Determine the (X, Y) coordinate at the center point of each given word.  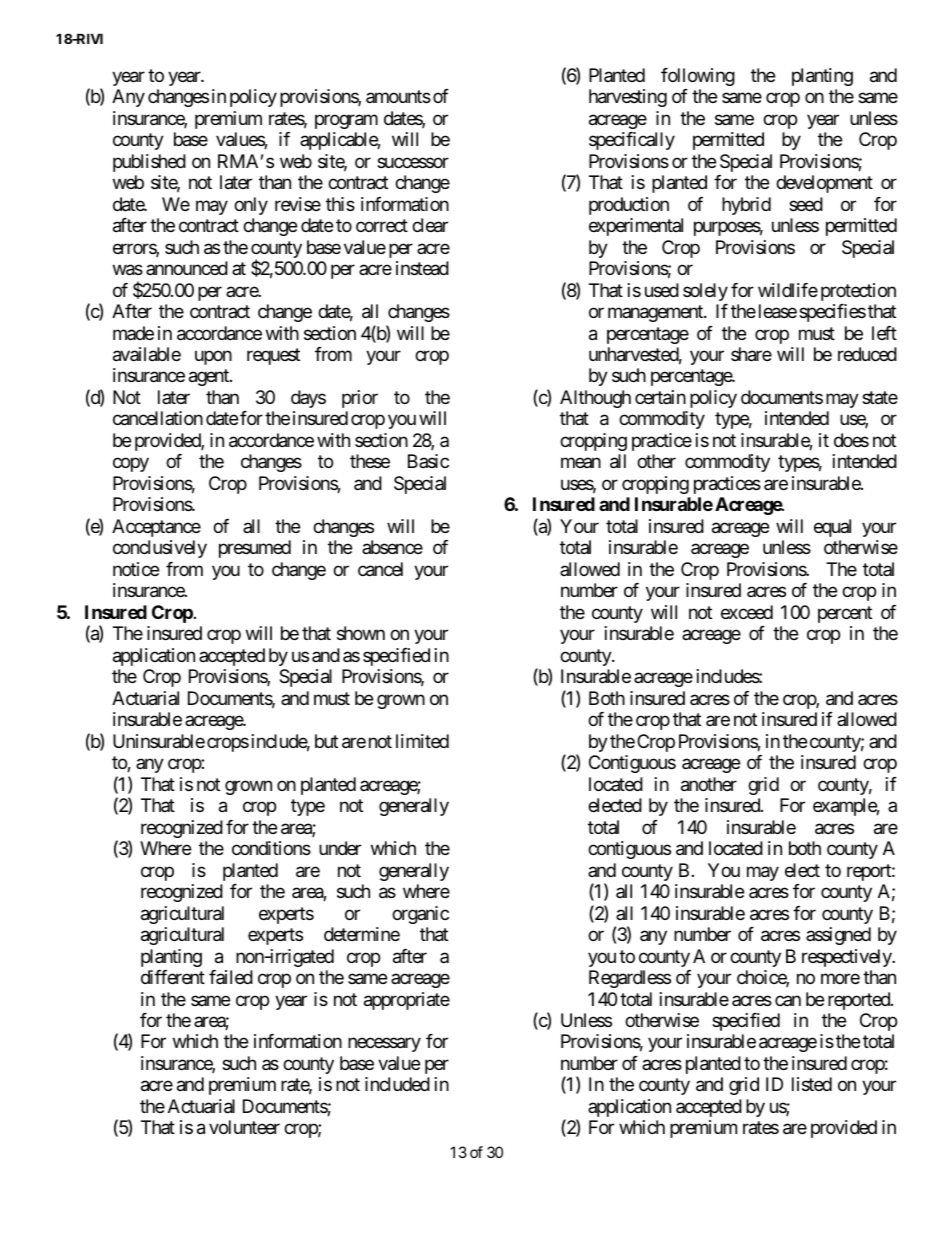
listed (812, 1084)
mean (581, 463)
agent (210, 378)
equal (832, 528)
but (326, 741)
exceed (747, 612)
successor (413, 162)
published (149, 163)
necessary (384, 1045)
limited (422, 741)
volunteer (244, 1127)
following (698, 77)
